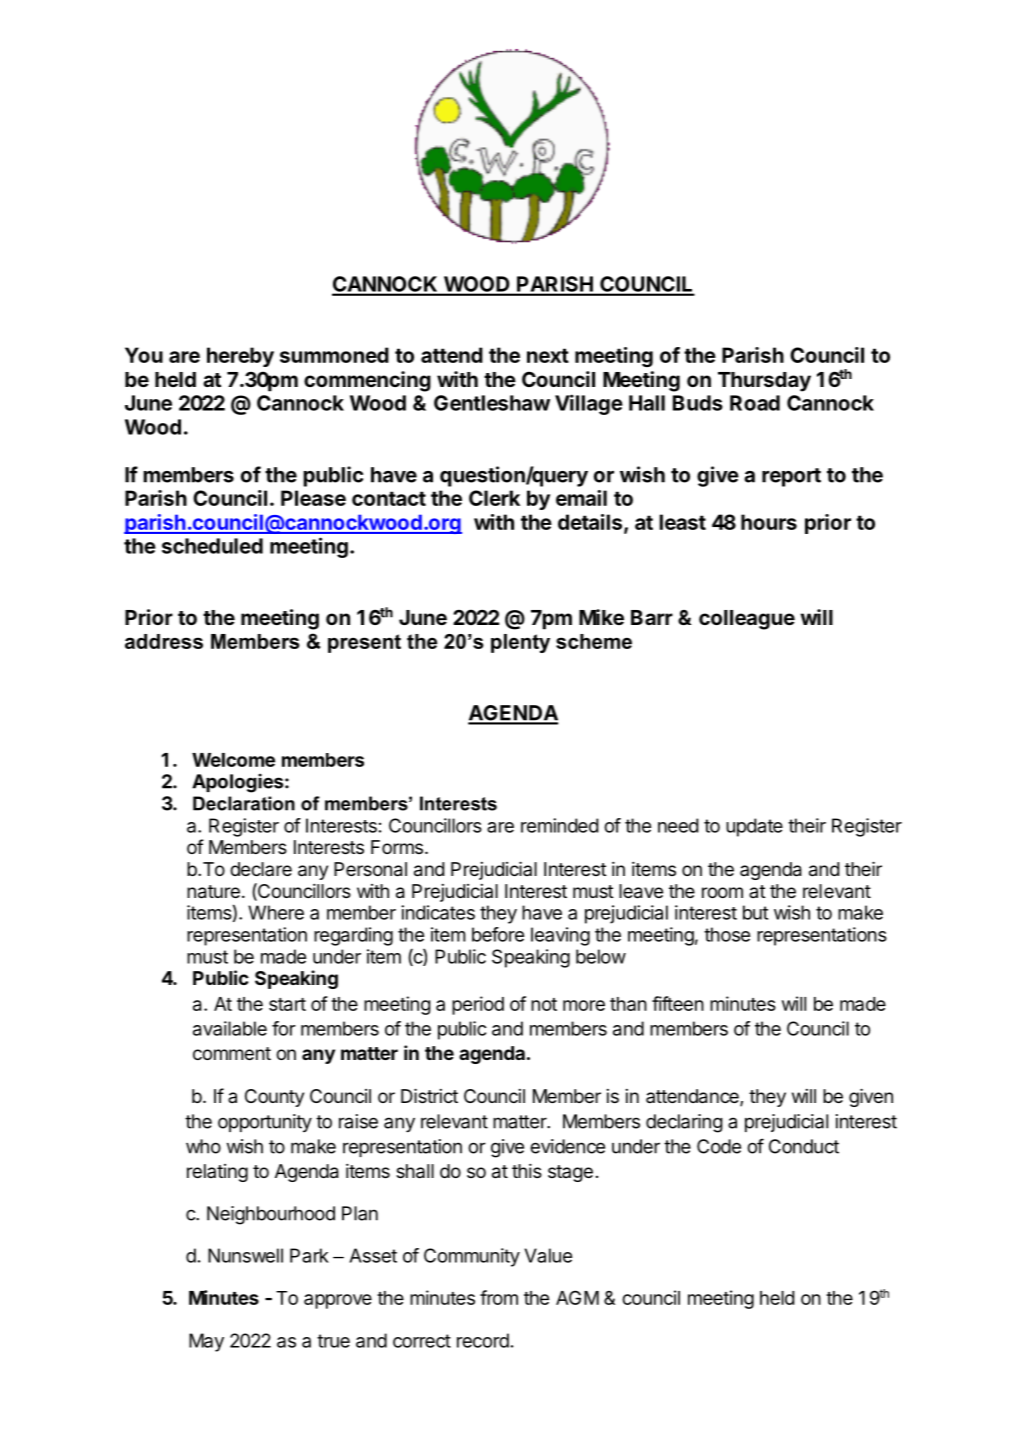 The image size is (1026, 1451). What do you see at coordinates (240, 357) in the page?
I see `hereby` at bounding box center [240, 357].
